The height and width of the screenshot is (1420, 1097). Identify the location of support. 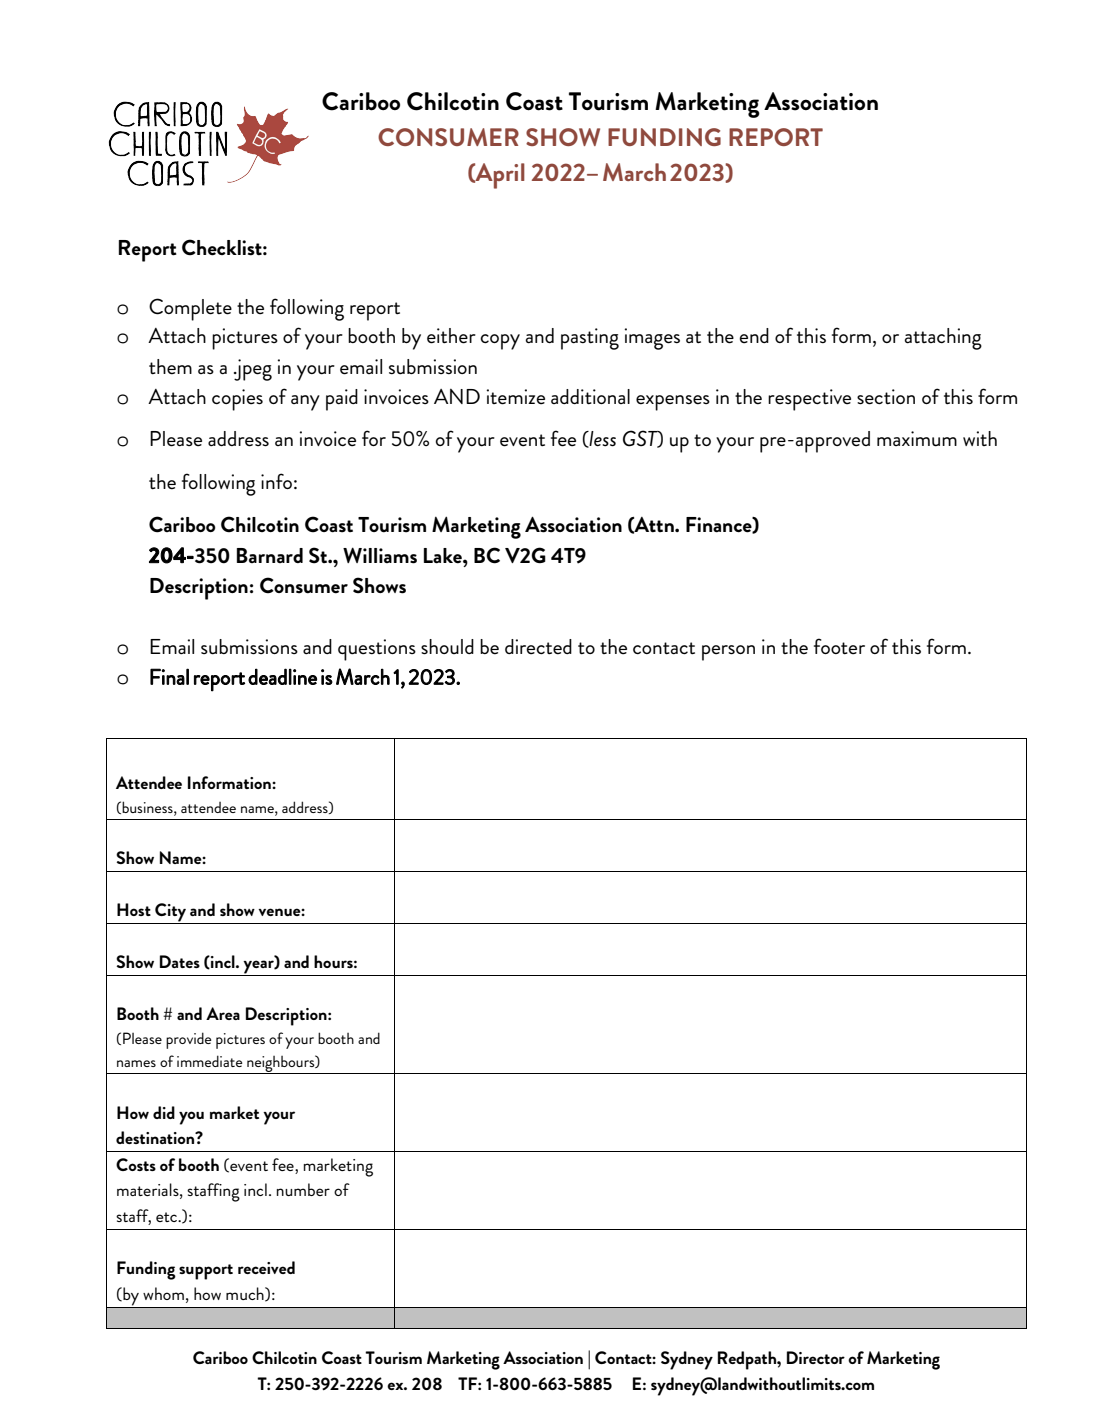
(206, 1272).
